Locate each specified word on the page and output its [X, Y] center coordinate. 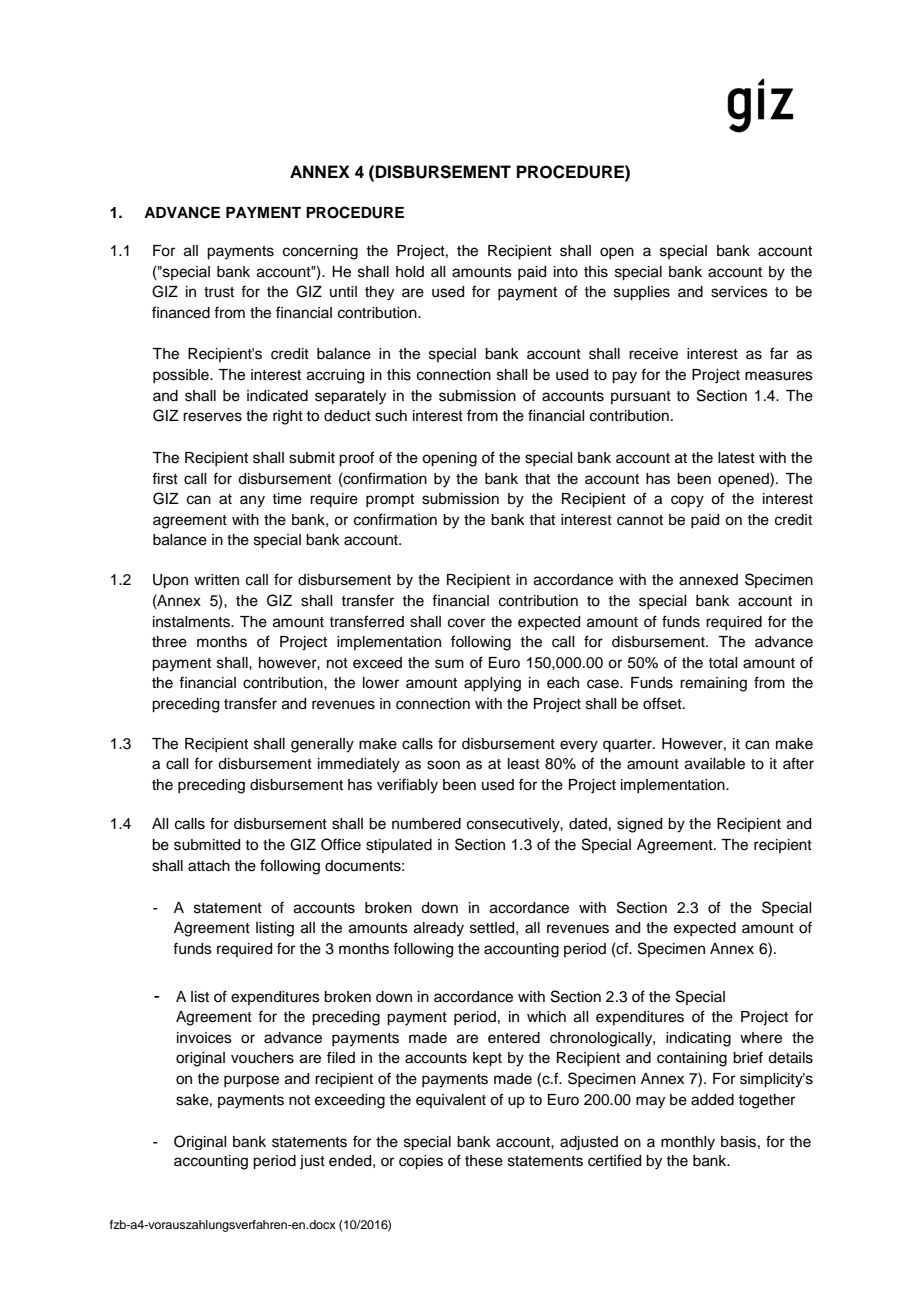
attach [209, 866]
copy [687, 501]
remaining [713, 684]
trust [219, 292]
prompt [390, 500]
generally [322, 745]
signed [639, 825]
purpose [251, 1081]
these [484, 1161]
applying [492, 684]
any [252, 501]
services [739, 292]
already [439, 929]
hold [410, 272]
